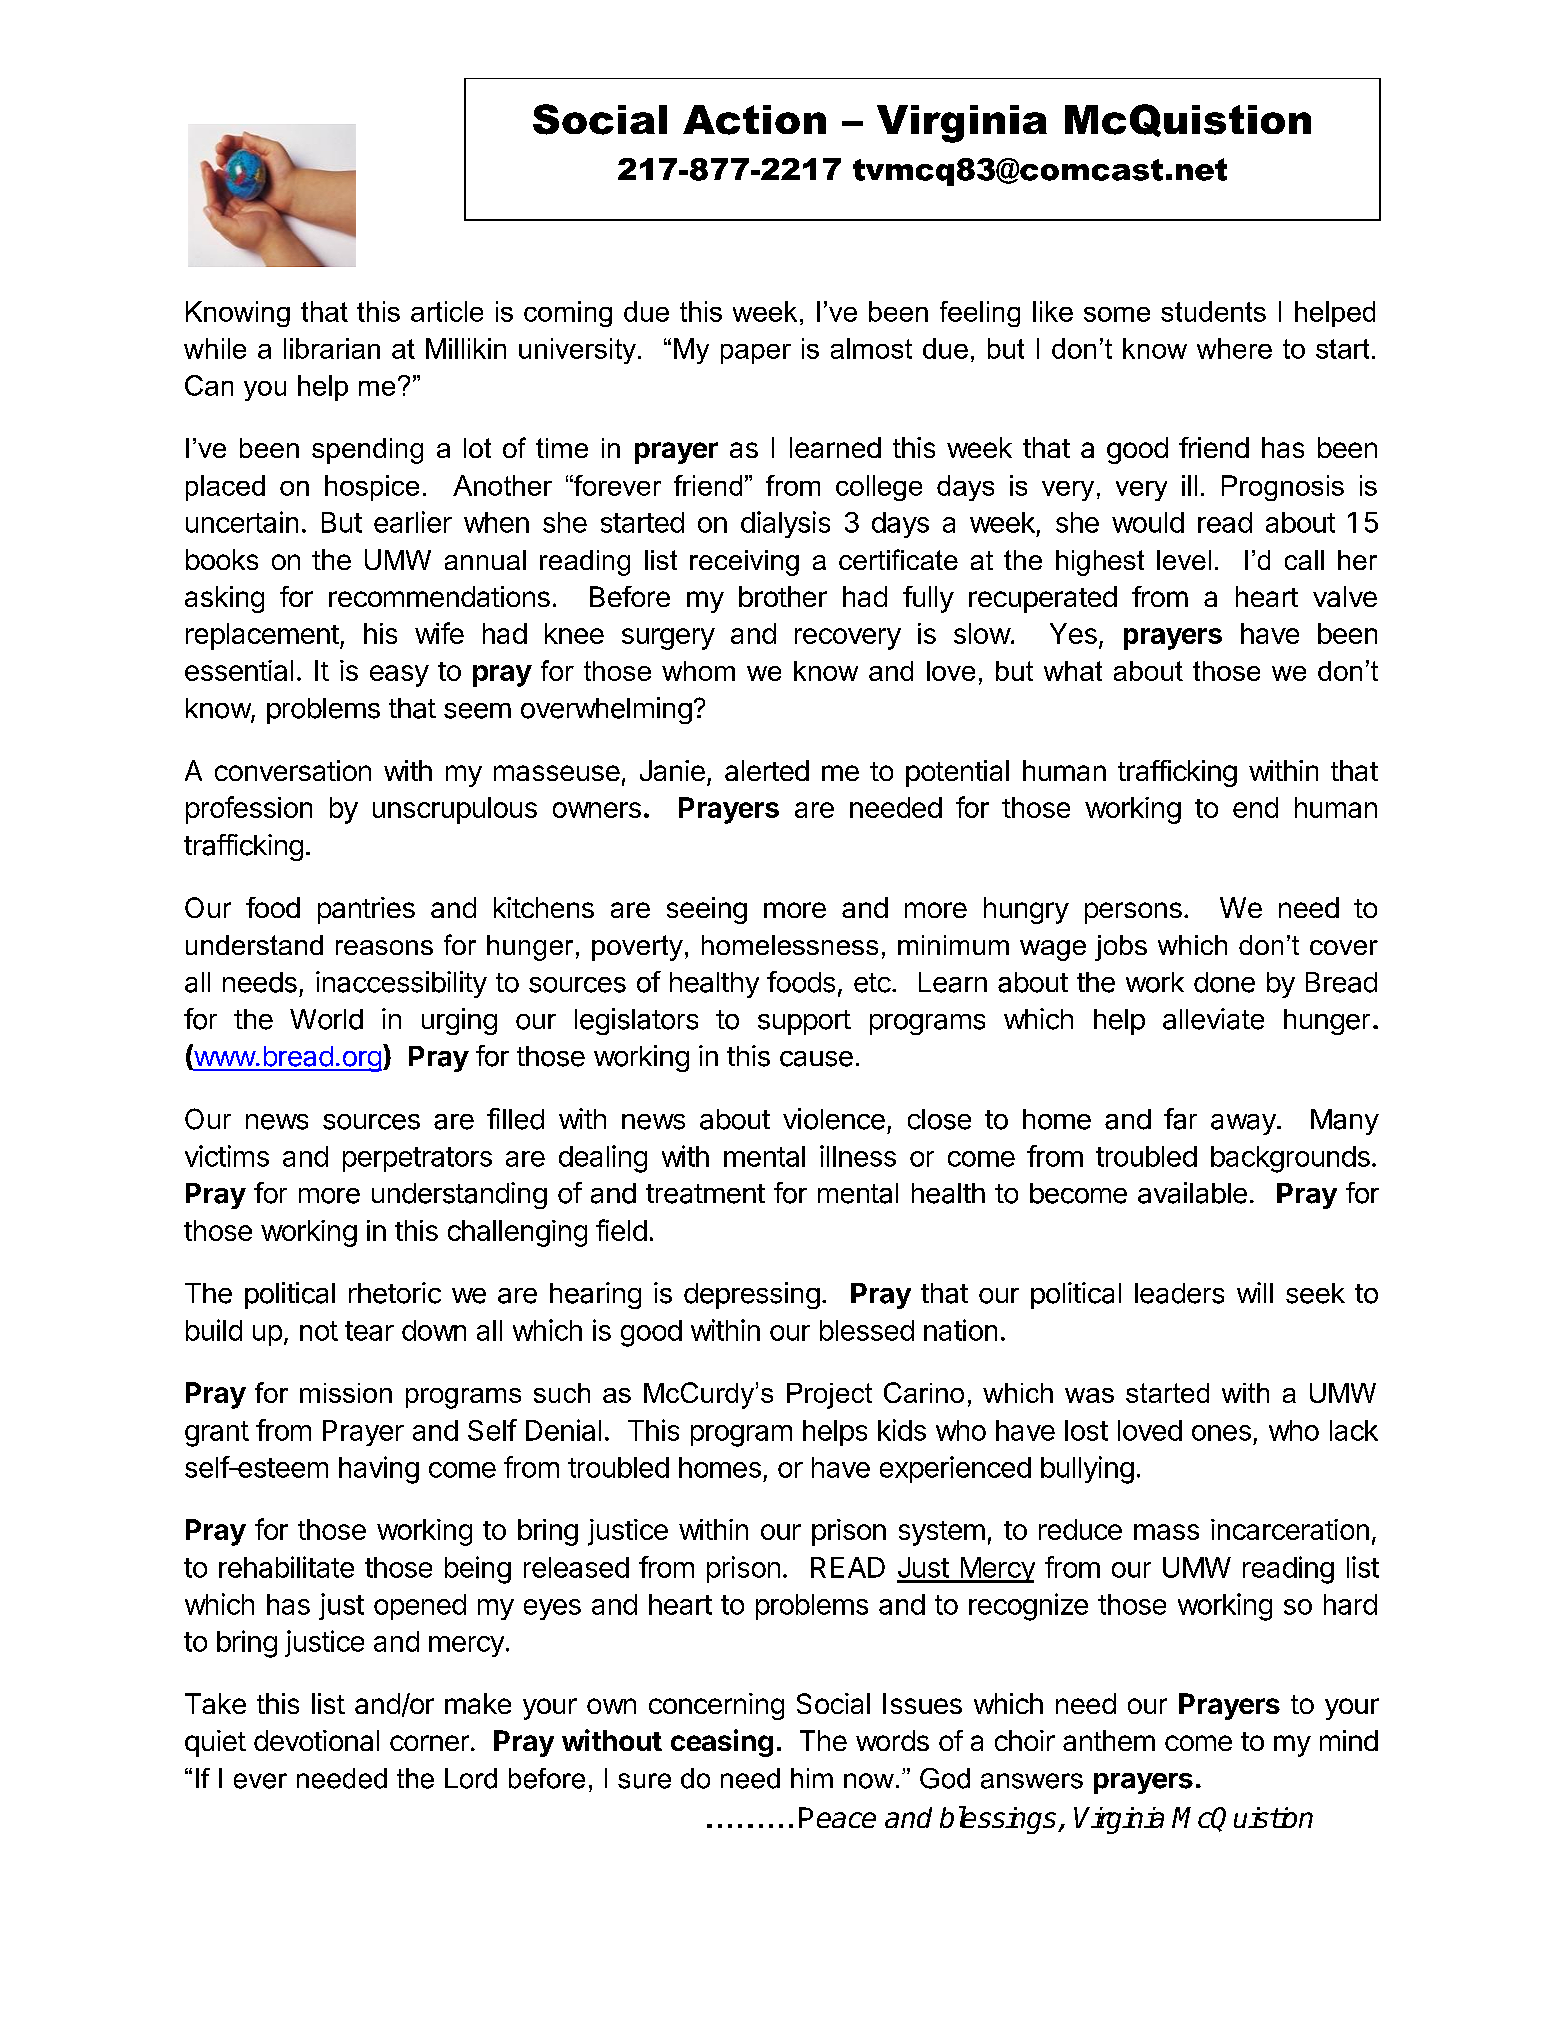 Image resolution: width=1562 pixels, height=2022 pixels. Describe the element at coordinates (1224, 982) in the document. I see `done` at that location.
